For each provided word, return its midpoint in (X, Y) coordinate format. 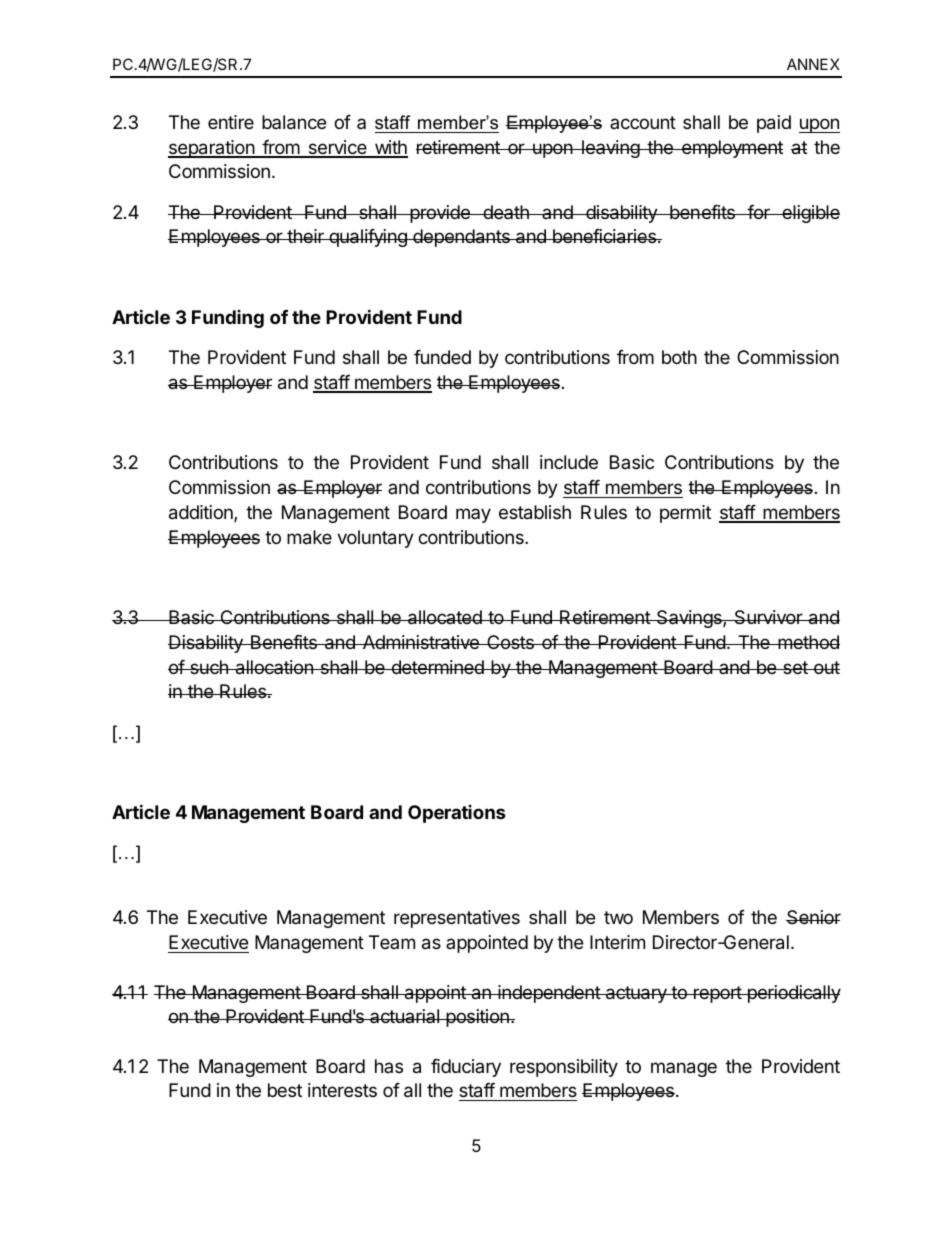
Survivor (768, 617)
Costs (510, 642)
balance (294, 122)
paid (774, 124)
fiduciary (466, 1068)
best (285, 1090)
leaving (610, 149)
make (309, 537)
